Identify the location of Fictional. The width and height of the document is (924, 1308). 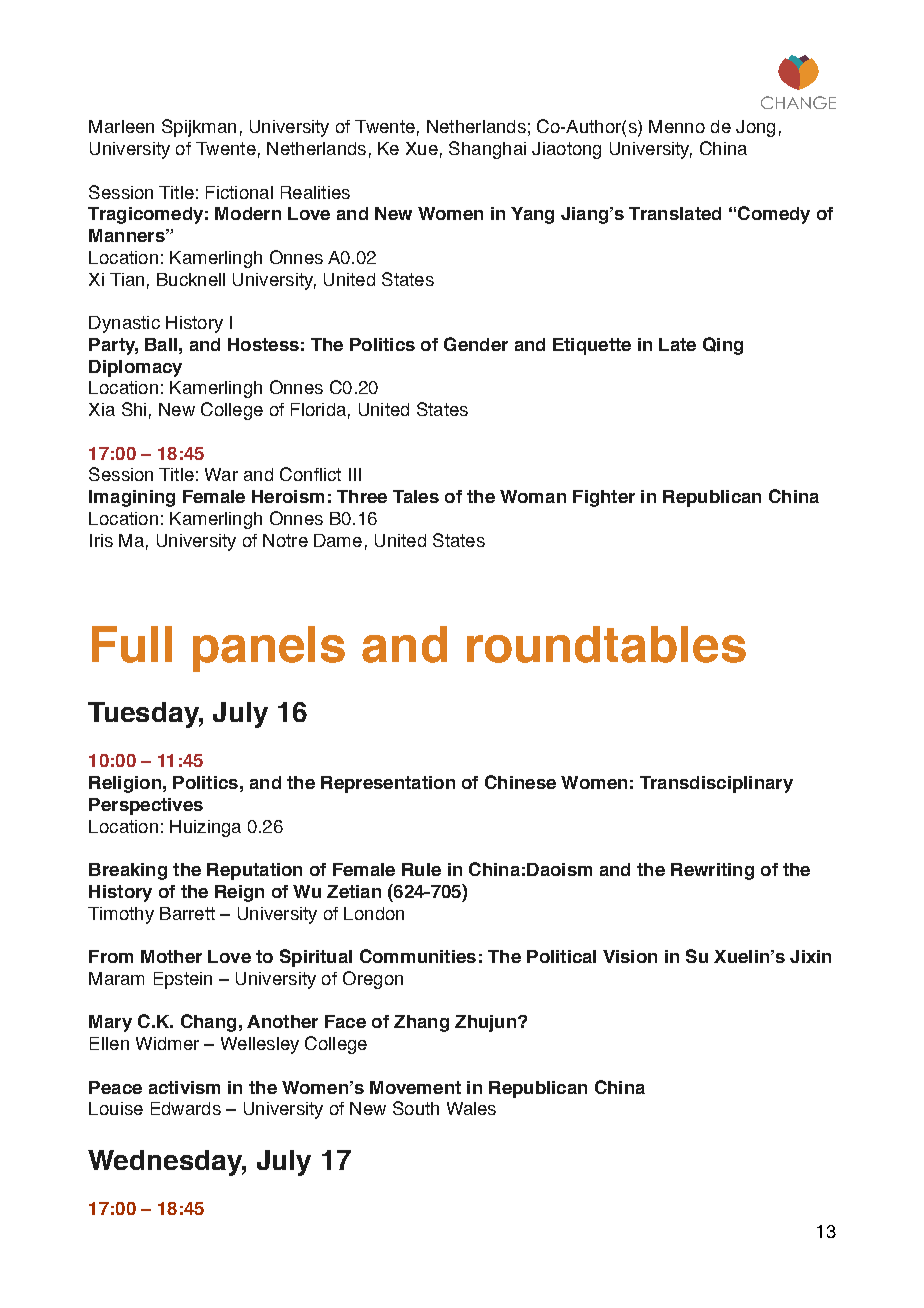
(239, 192).
